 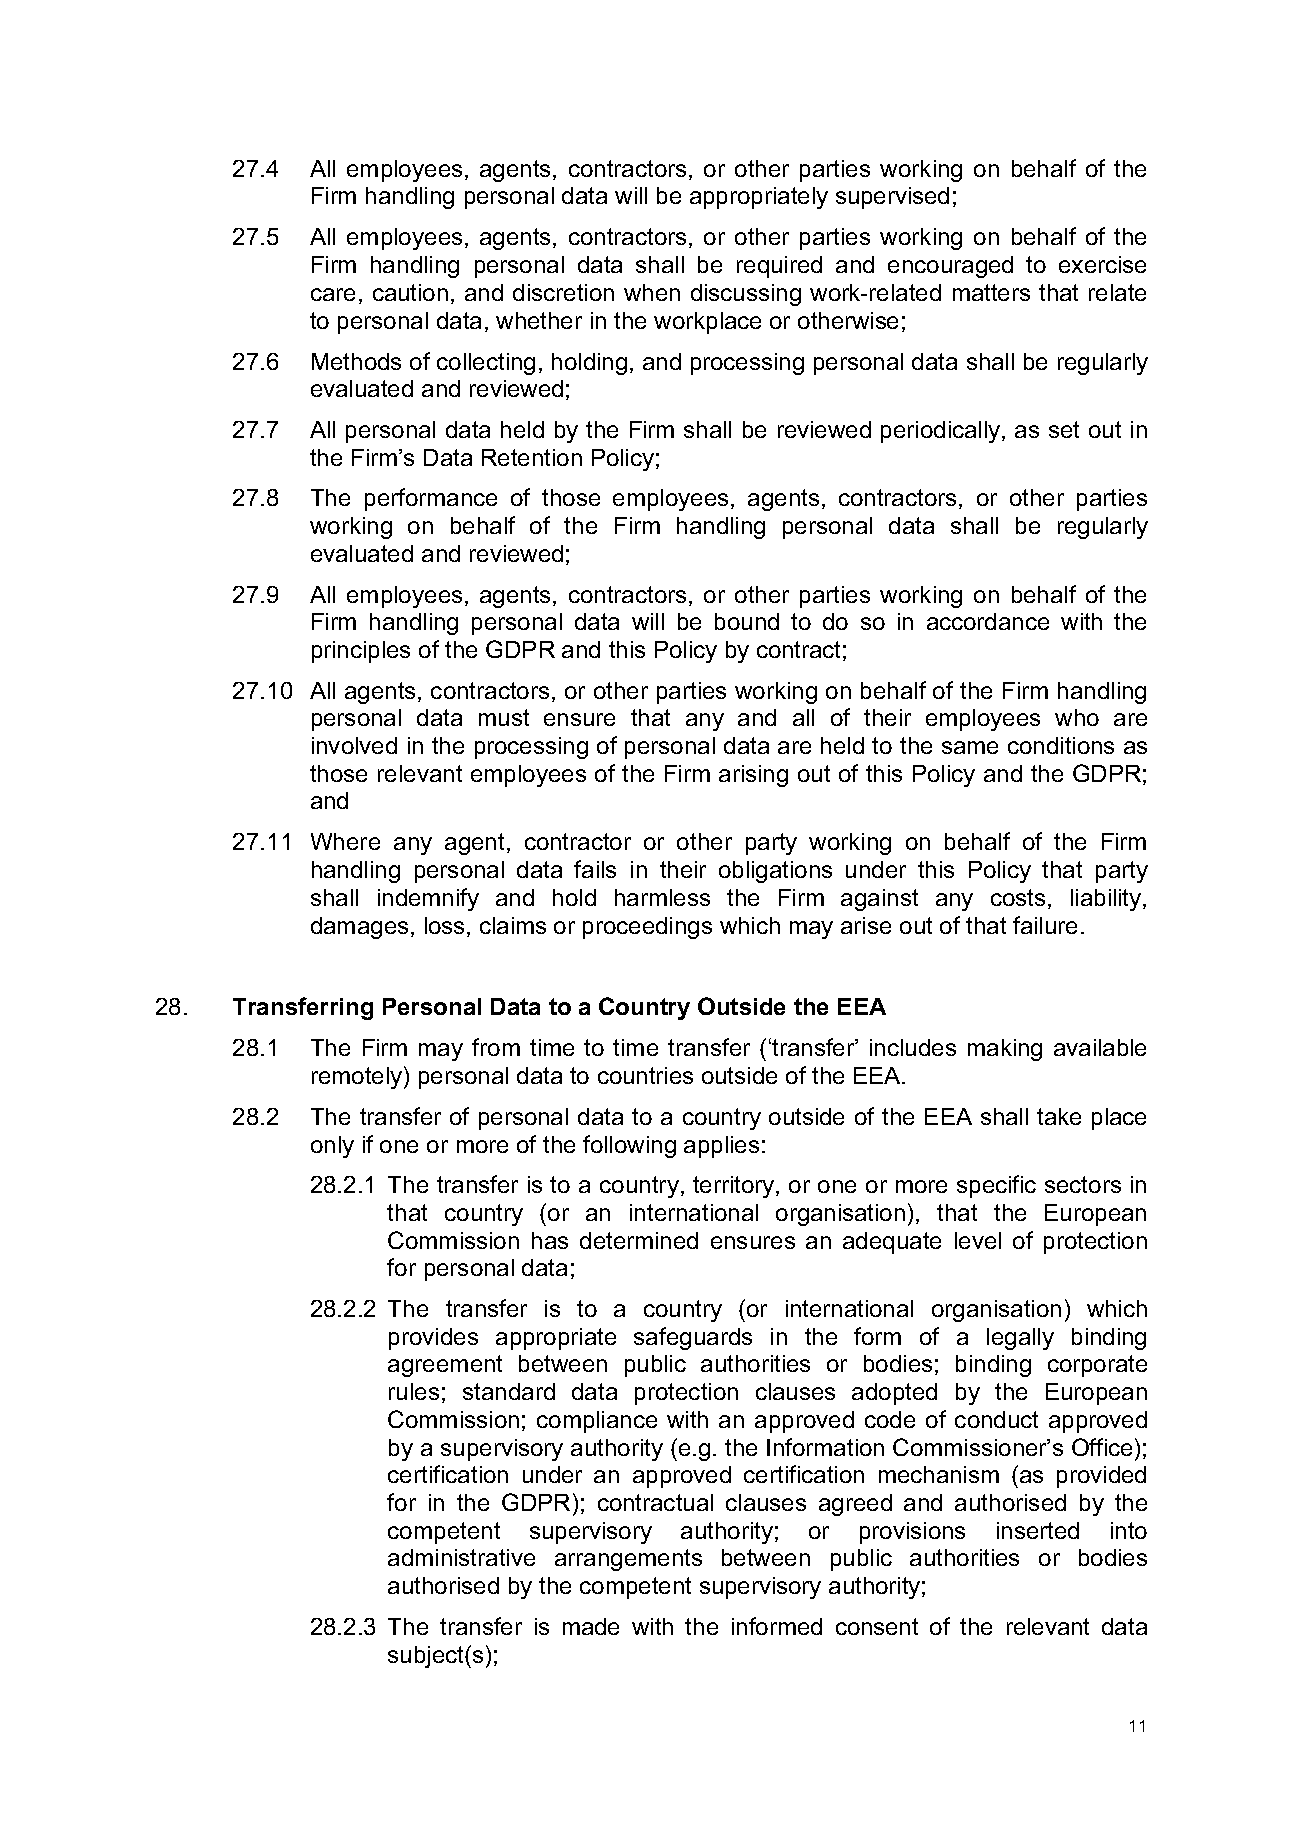 What do you see at coordinates (991, 292) in the screenshot?
I see `matters` at bounding box center [991, 292].
